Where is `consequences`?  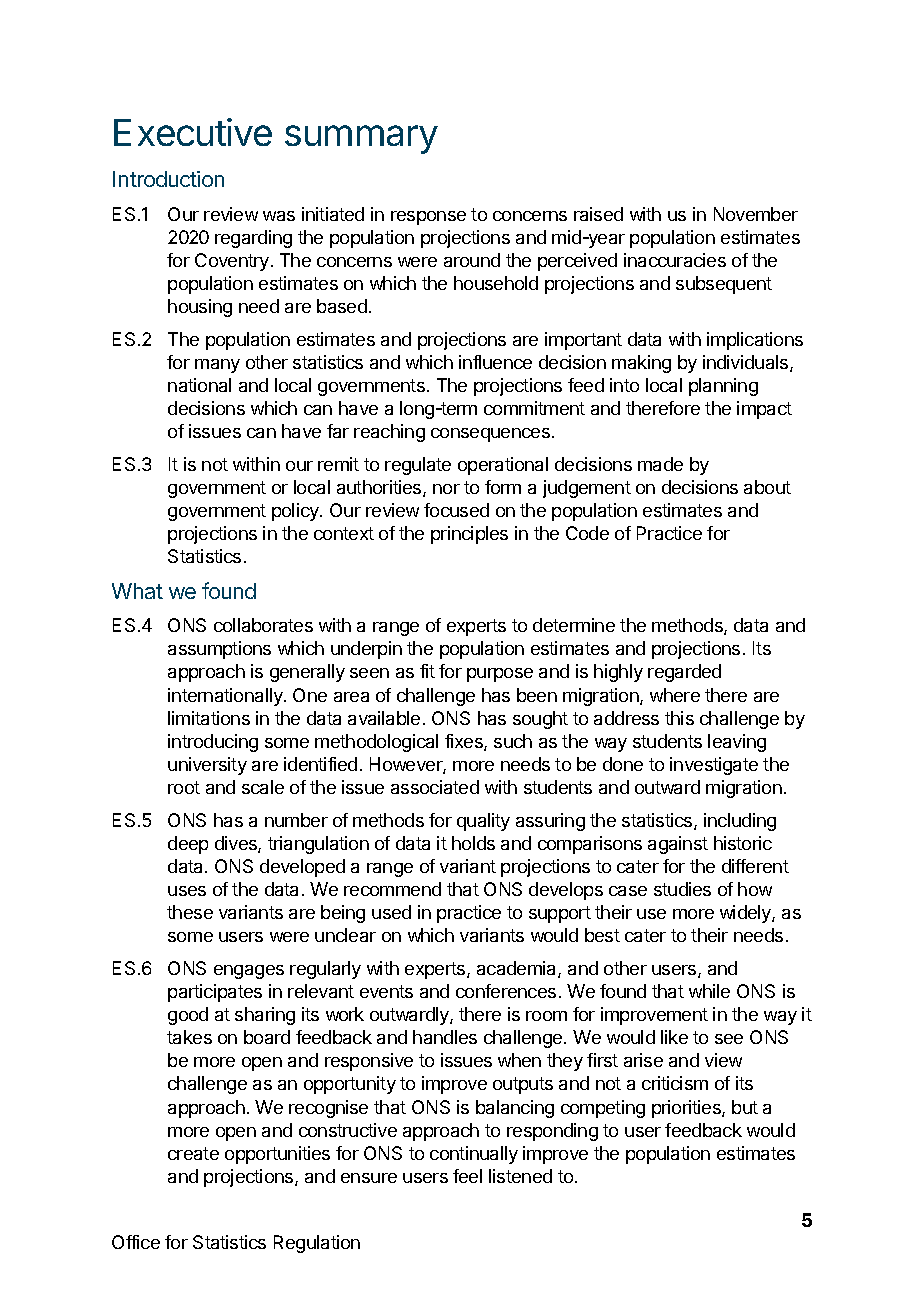
consequences is located at coordinates (490, 435).
